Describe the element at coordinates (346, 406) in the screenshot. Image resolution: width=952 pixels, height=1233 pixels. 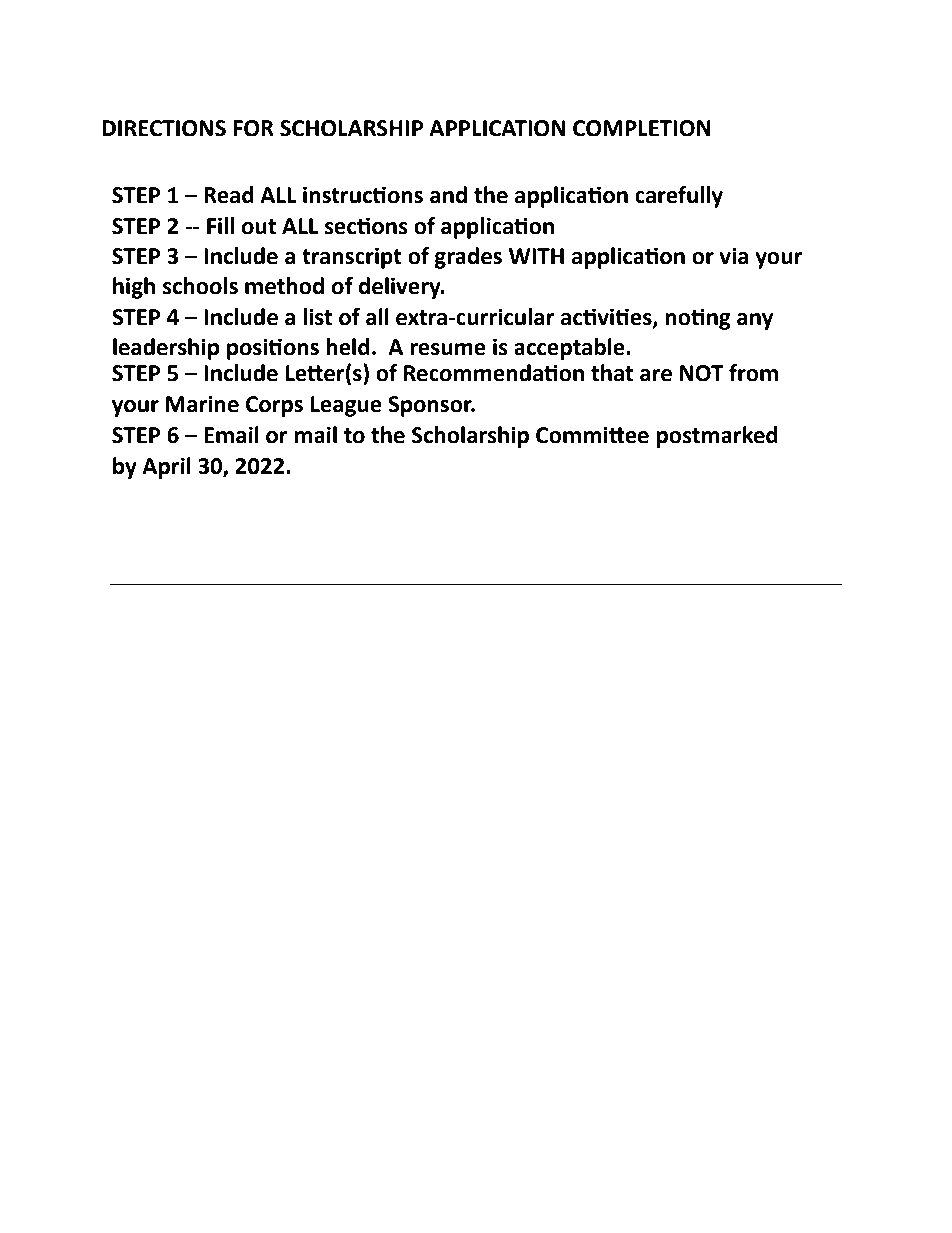
I see `League` at that location.
